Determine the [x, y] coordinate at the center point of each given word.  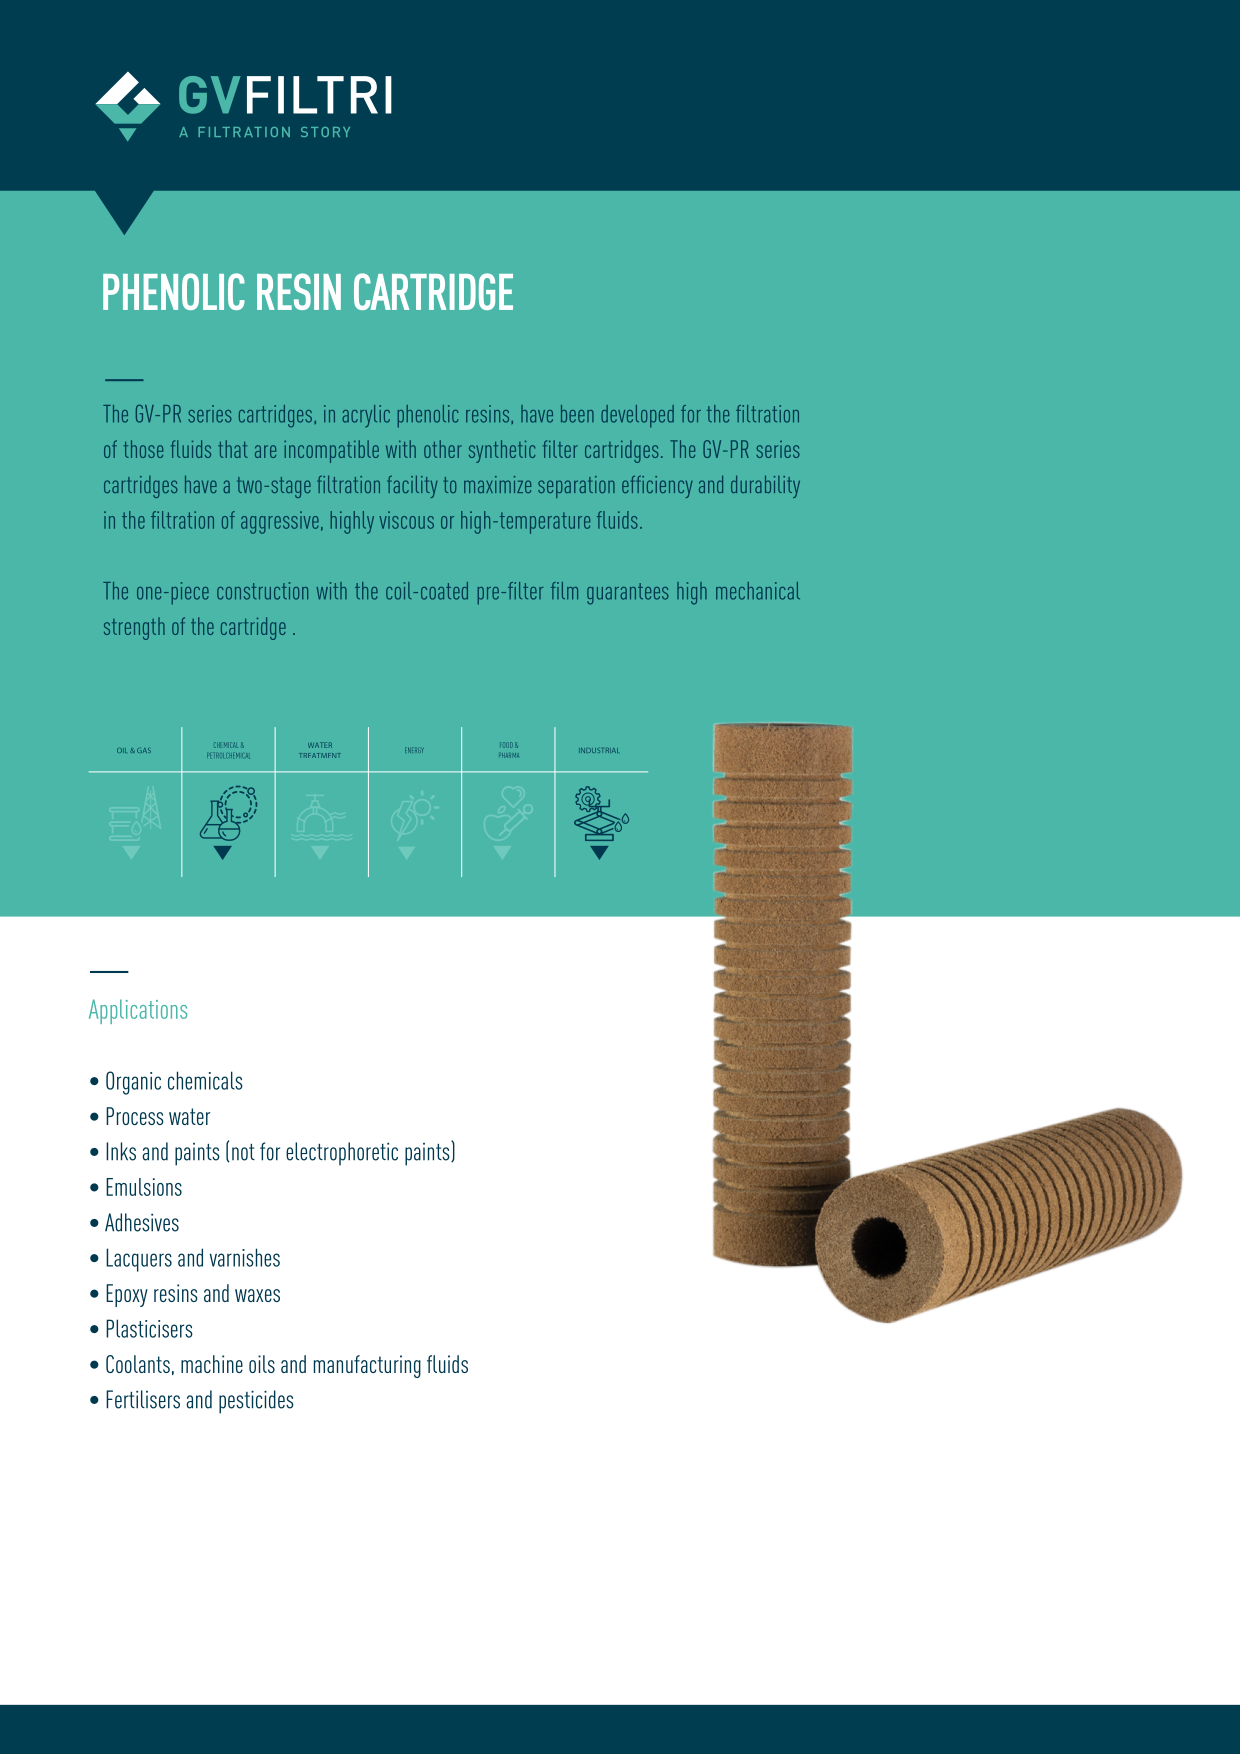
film [564, 591]
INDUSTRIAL [598, 750]
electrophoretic [342, 1154]
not [243, 1152]
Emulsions [144, 1187]
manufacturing [367, 1366]
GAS [144, 750]
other [443, 449]
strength [134, 628]
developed [637, 416]
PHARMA [509, 755]
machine [212, 1364]
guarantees [628, 594]
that [233, 449]
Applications [138, 1011]
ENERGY [414, 750]
